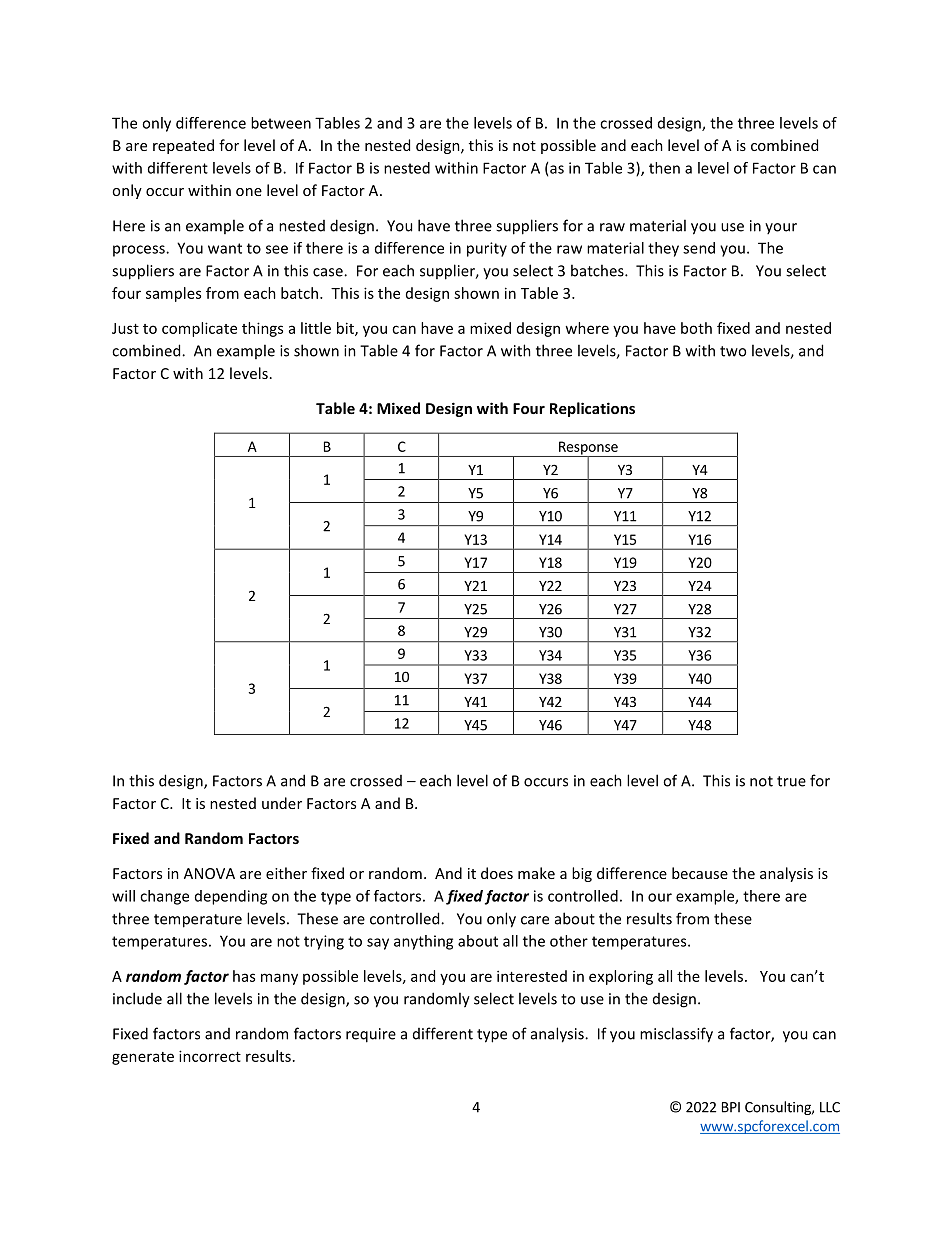 Image resolution: width=952 pixels, height=1233 pixels. I want to click on under, so click(282, 803).
